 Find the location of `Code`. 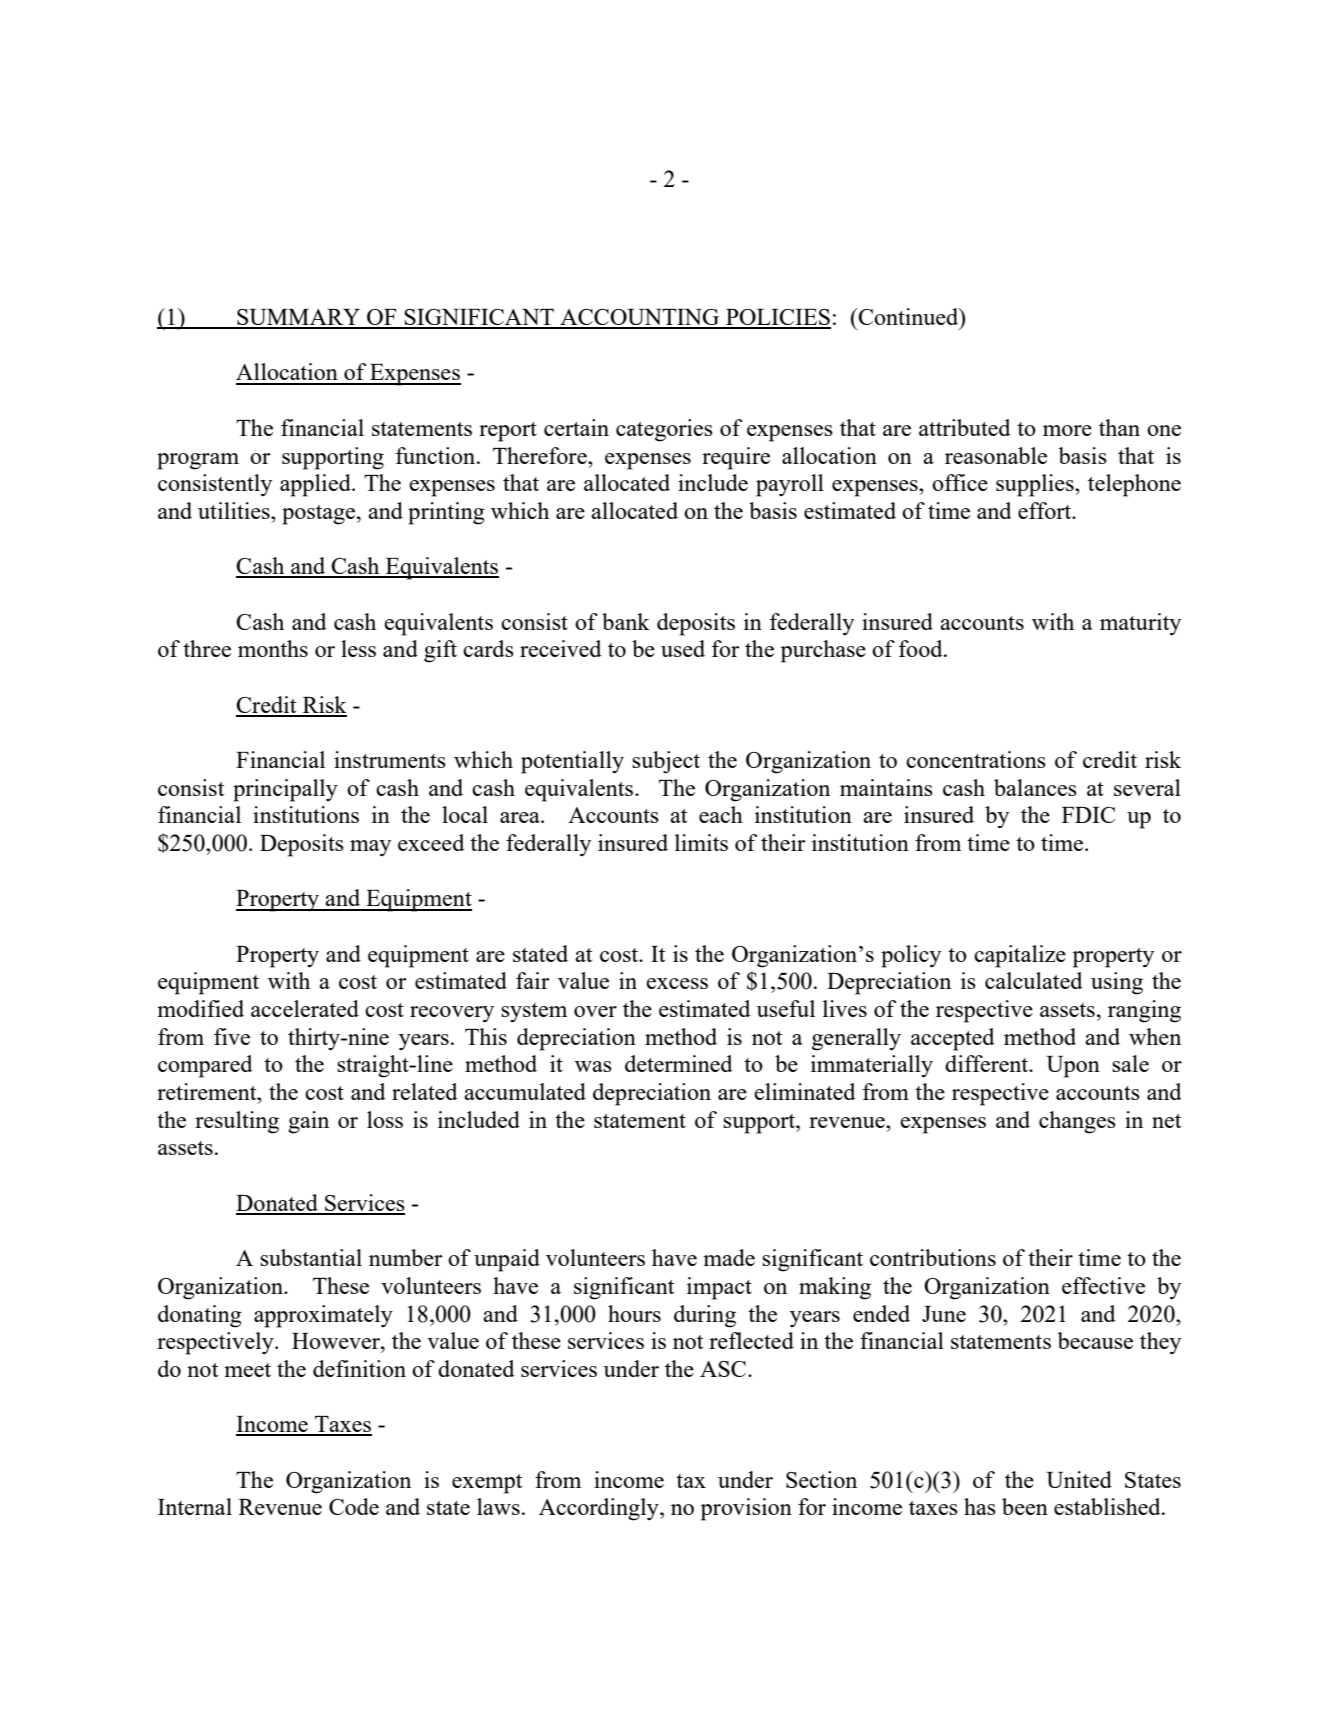

Code is located at coordinates (354, 1506).
